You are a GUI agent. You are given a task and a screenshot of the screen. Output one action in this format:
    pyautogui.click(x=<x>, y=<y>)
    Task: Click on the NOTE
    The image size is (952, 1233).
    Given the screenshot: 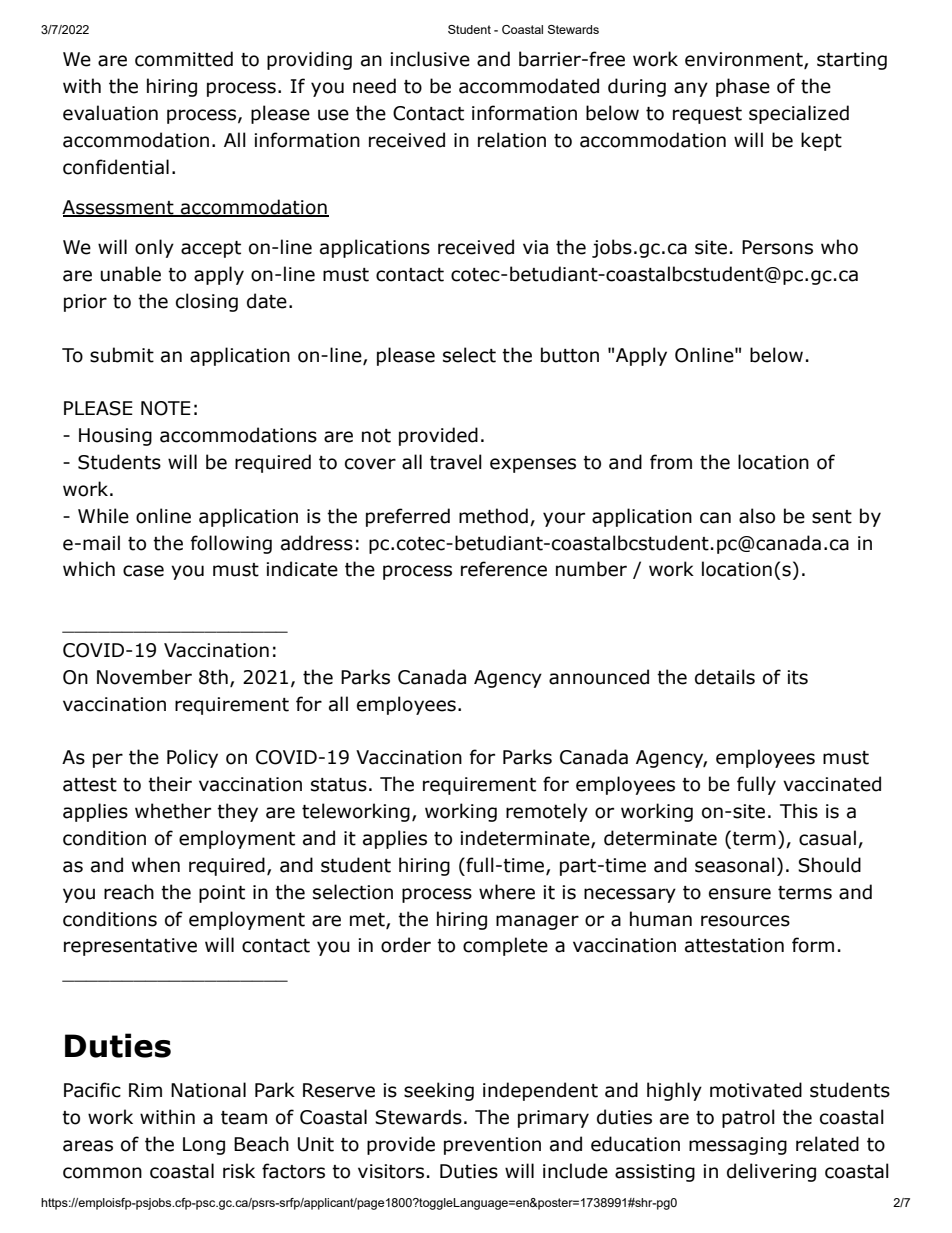 What is the action you would take?
    pyautogui.click(x=166, y=408)
